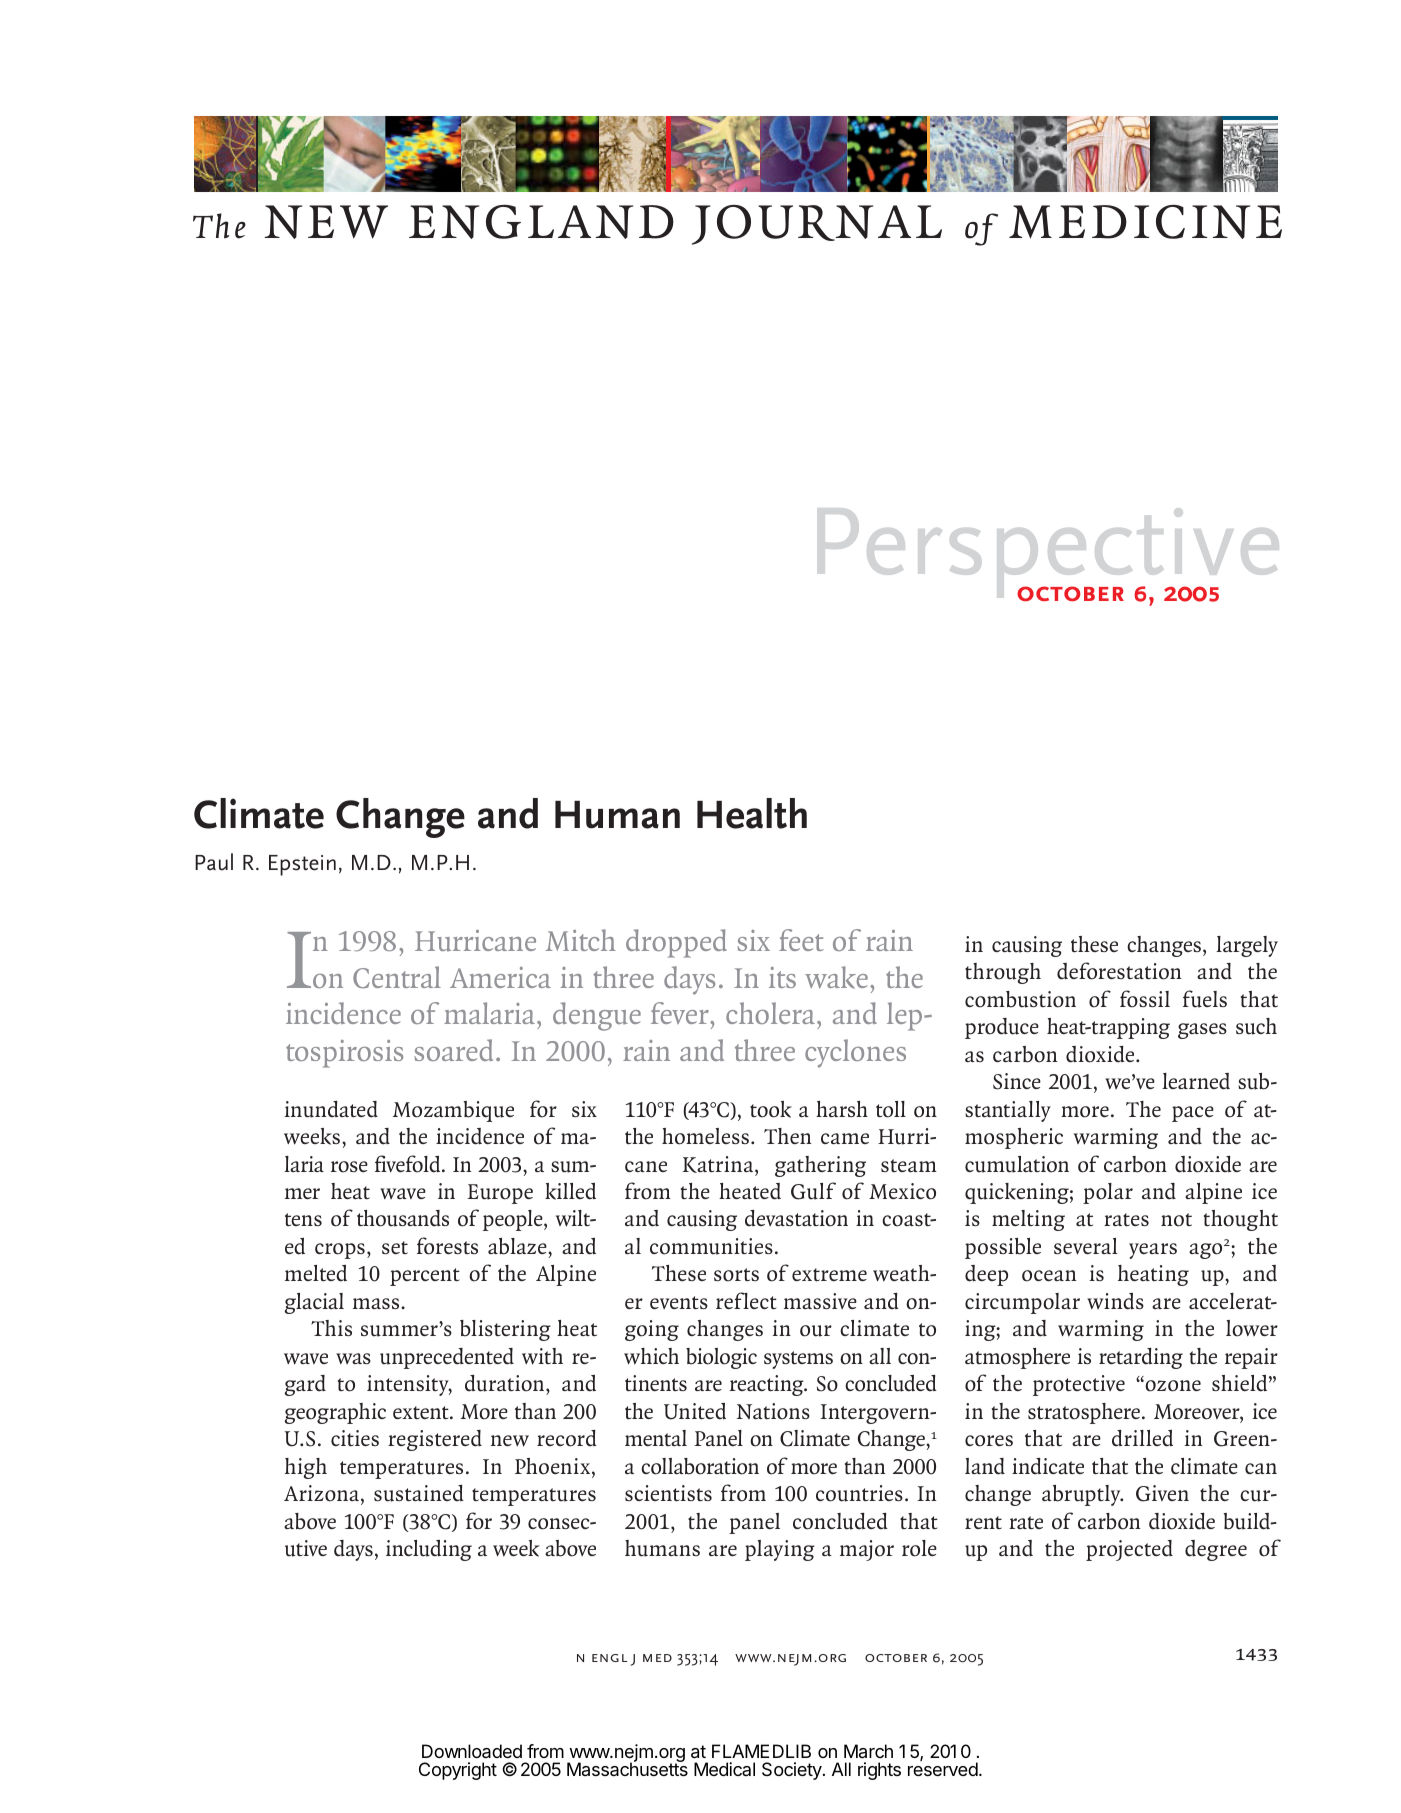 This screenshot has width=1401, height=1813. I want to click on feet, so click(801, 940).
